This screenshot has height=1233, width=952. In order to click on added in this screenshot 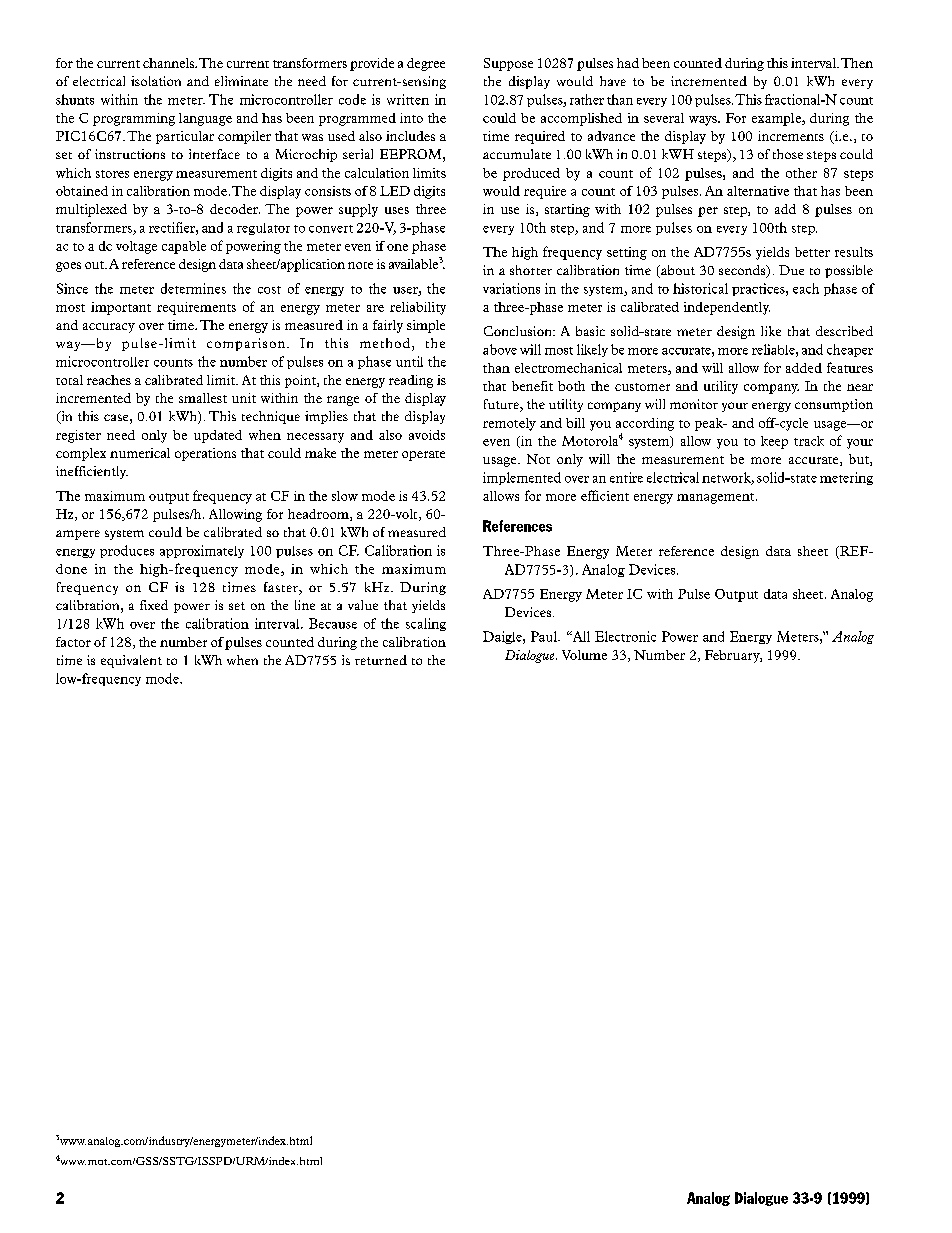, I will do `click(804, 368)`.
